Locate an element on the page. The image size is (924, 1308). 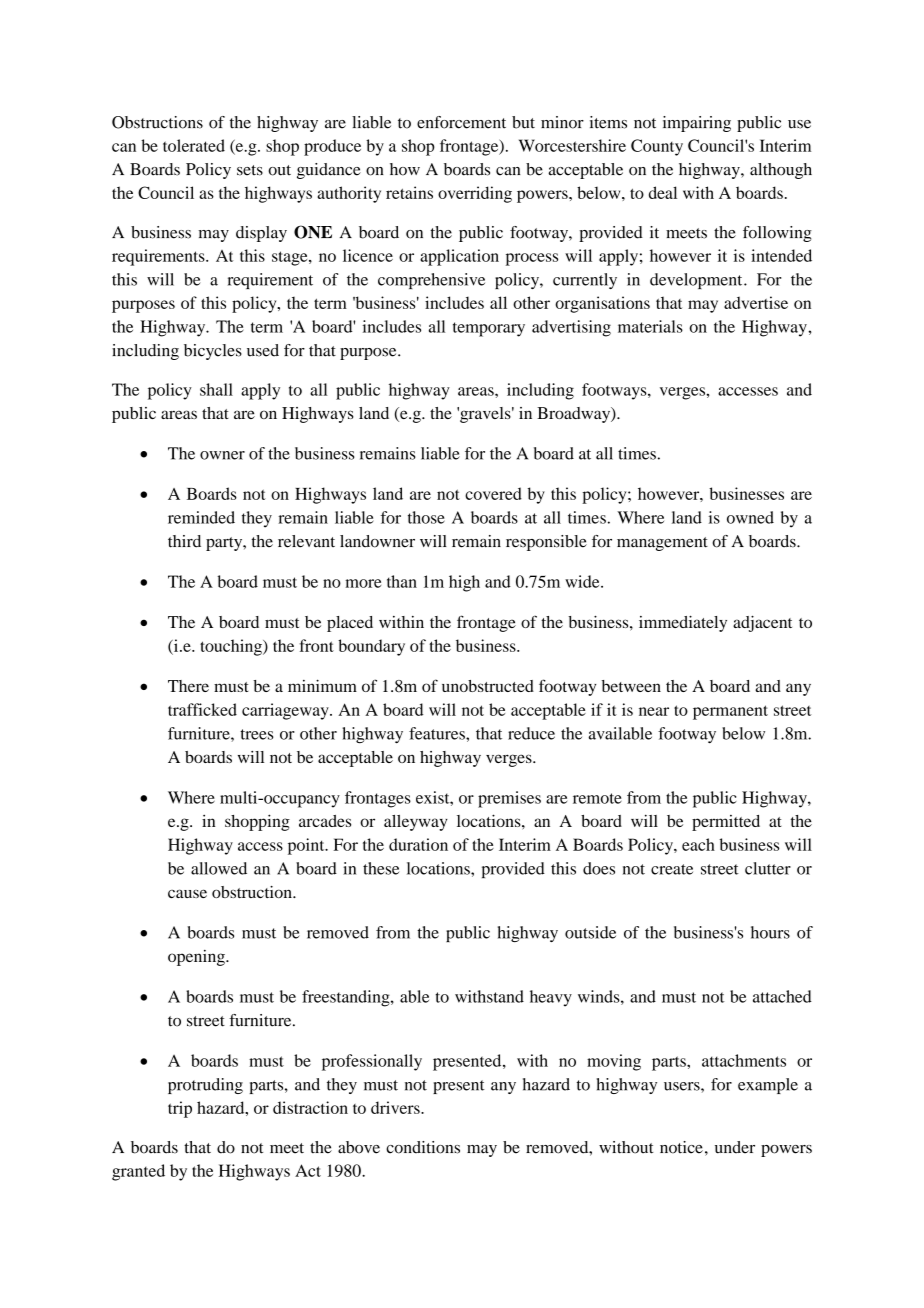
allowed is located at coordinates (219, 868).
